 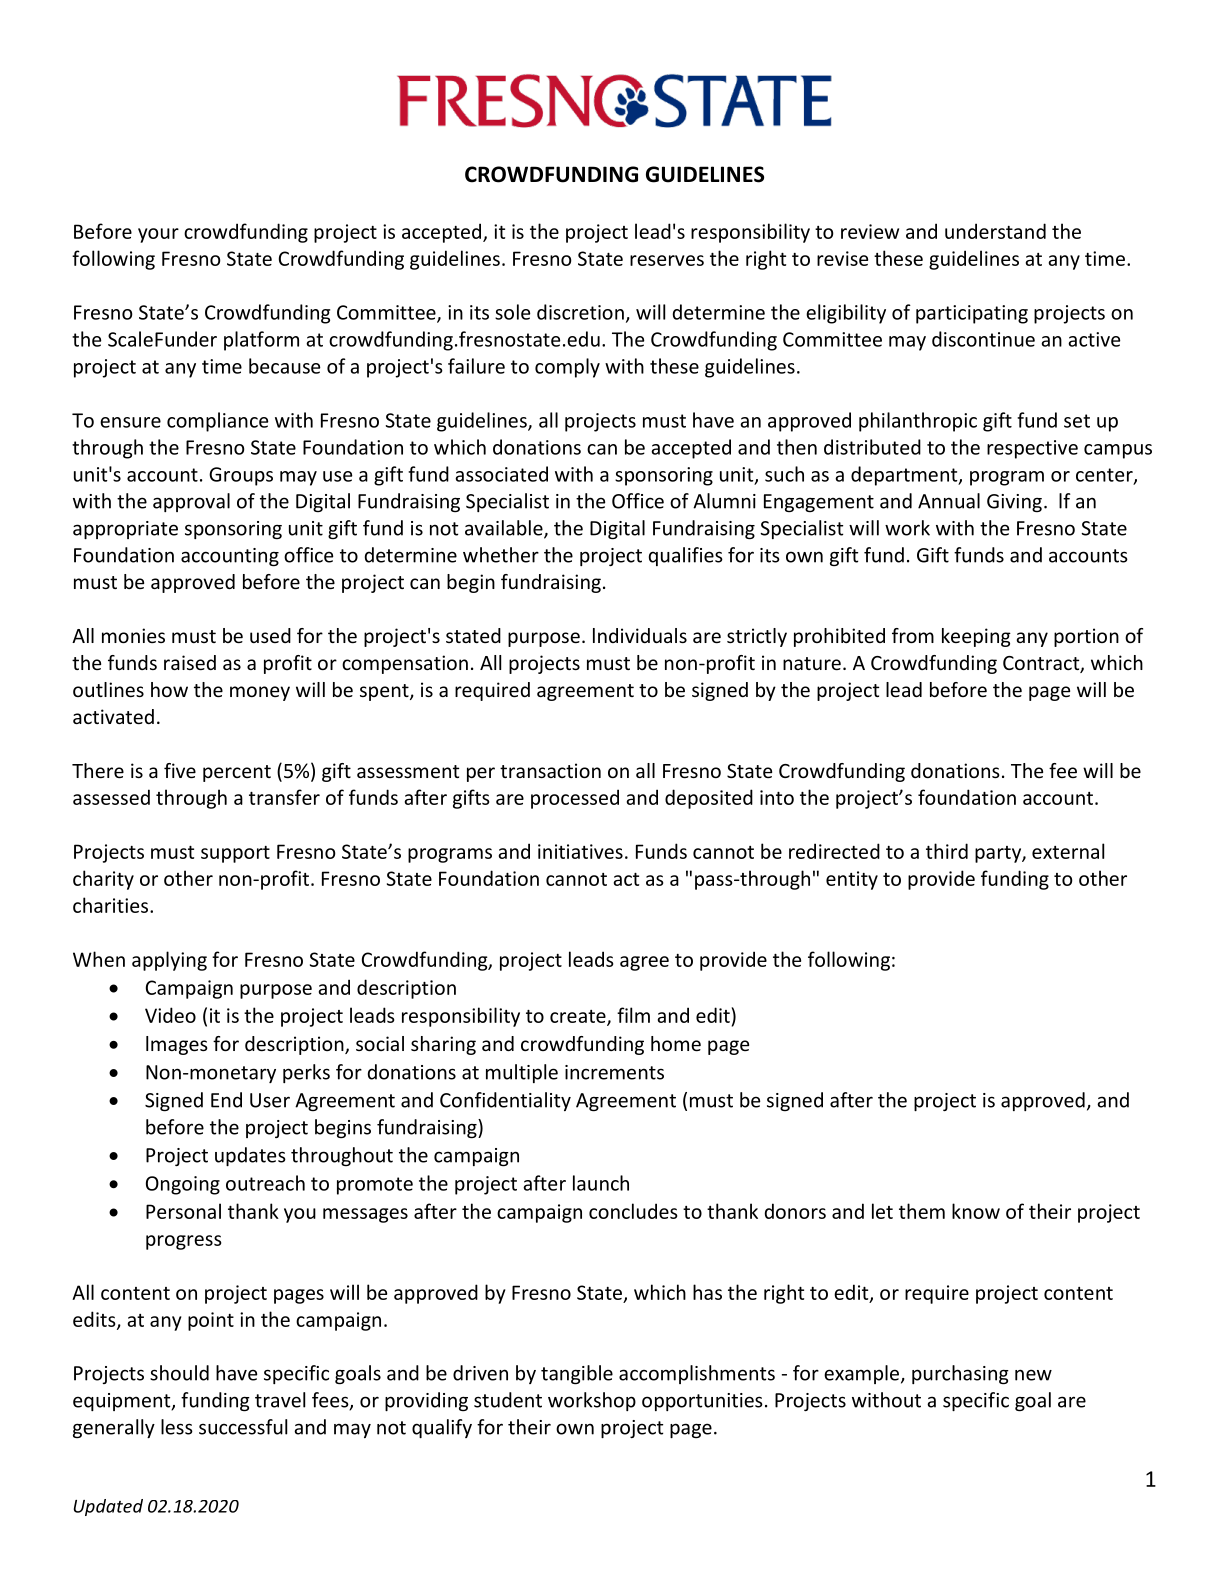 What do you see at coordinates (580, 851) in the screenshot?
I see `initiatives` at bounding box center [580, 851].
